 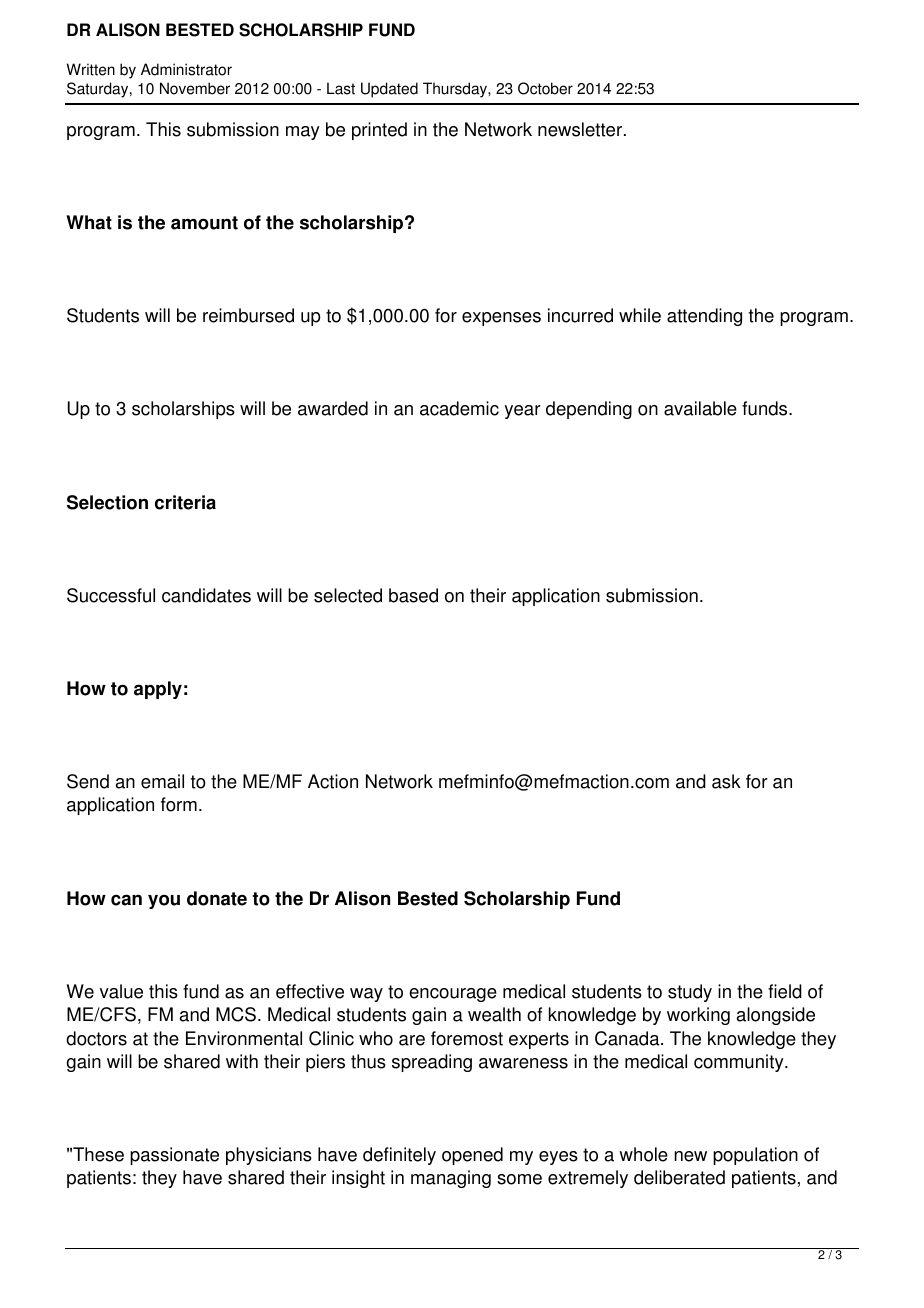 What do you see at coordinates (413, 595) in the image?
I see `based` at bounding box center [413, 595].
